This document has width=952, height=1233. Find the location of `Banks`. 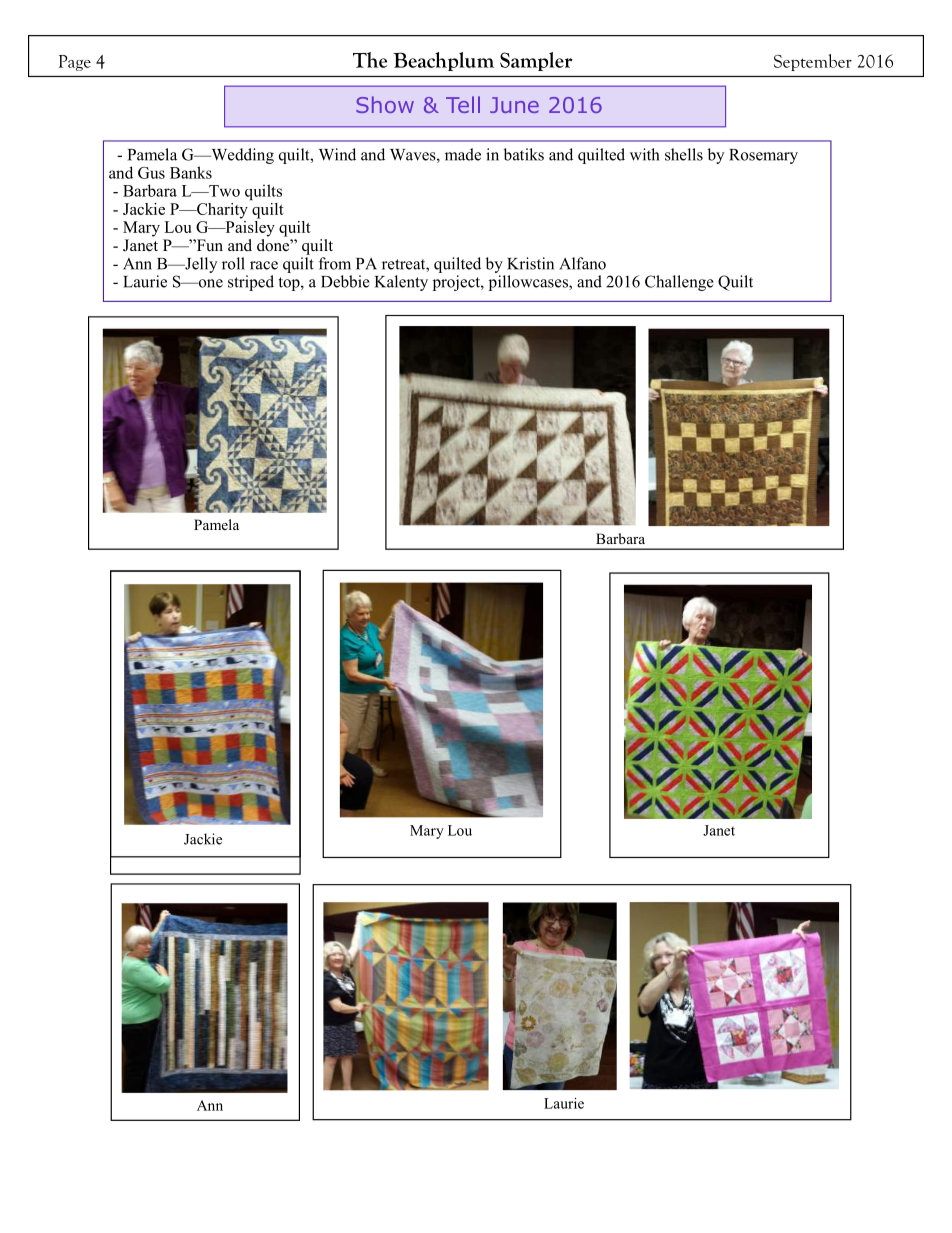

Banks is located at coordinates (191, 172).
